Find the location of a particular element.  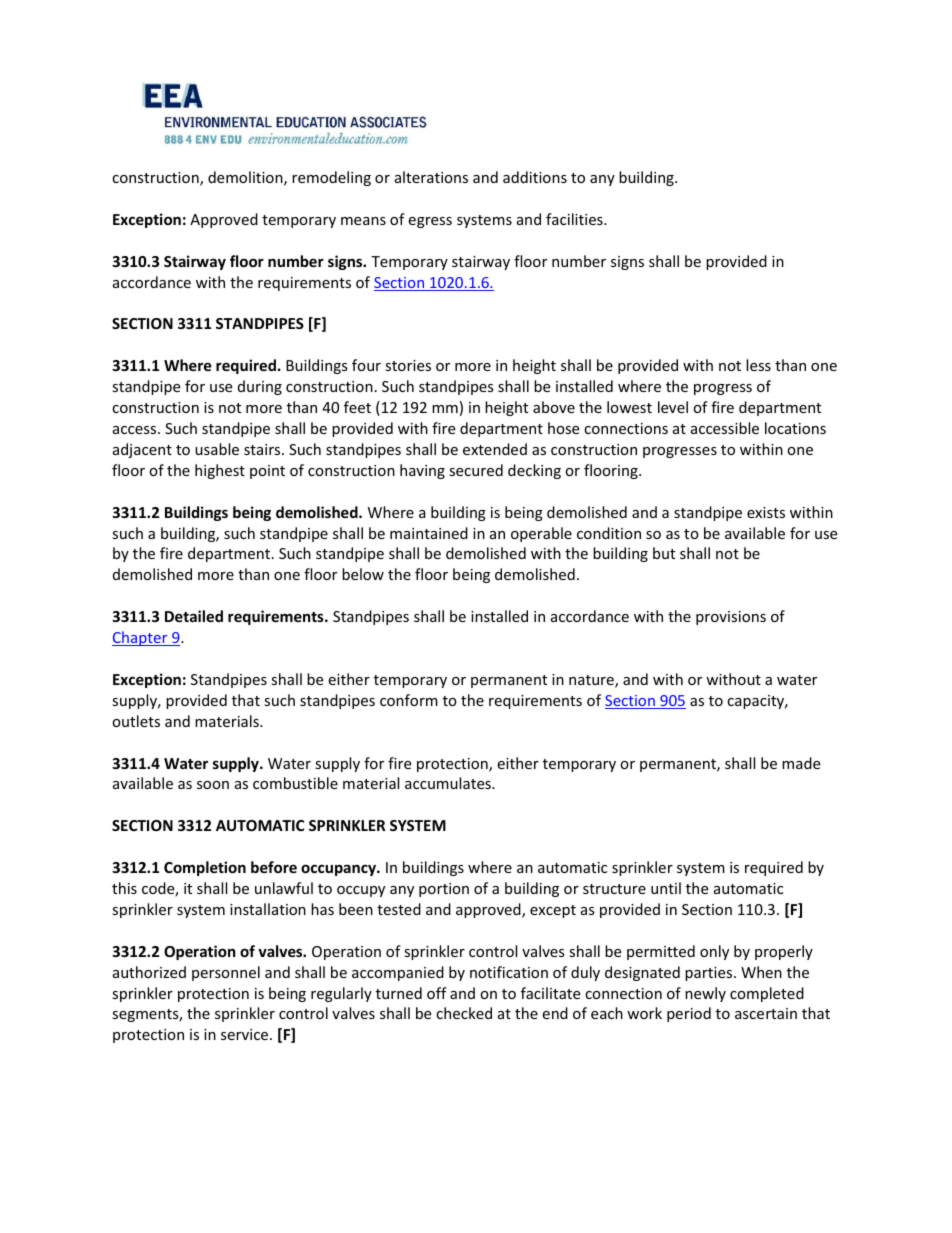

made is located at coordinates (801, 763).
